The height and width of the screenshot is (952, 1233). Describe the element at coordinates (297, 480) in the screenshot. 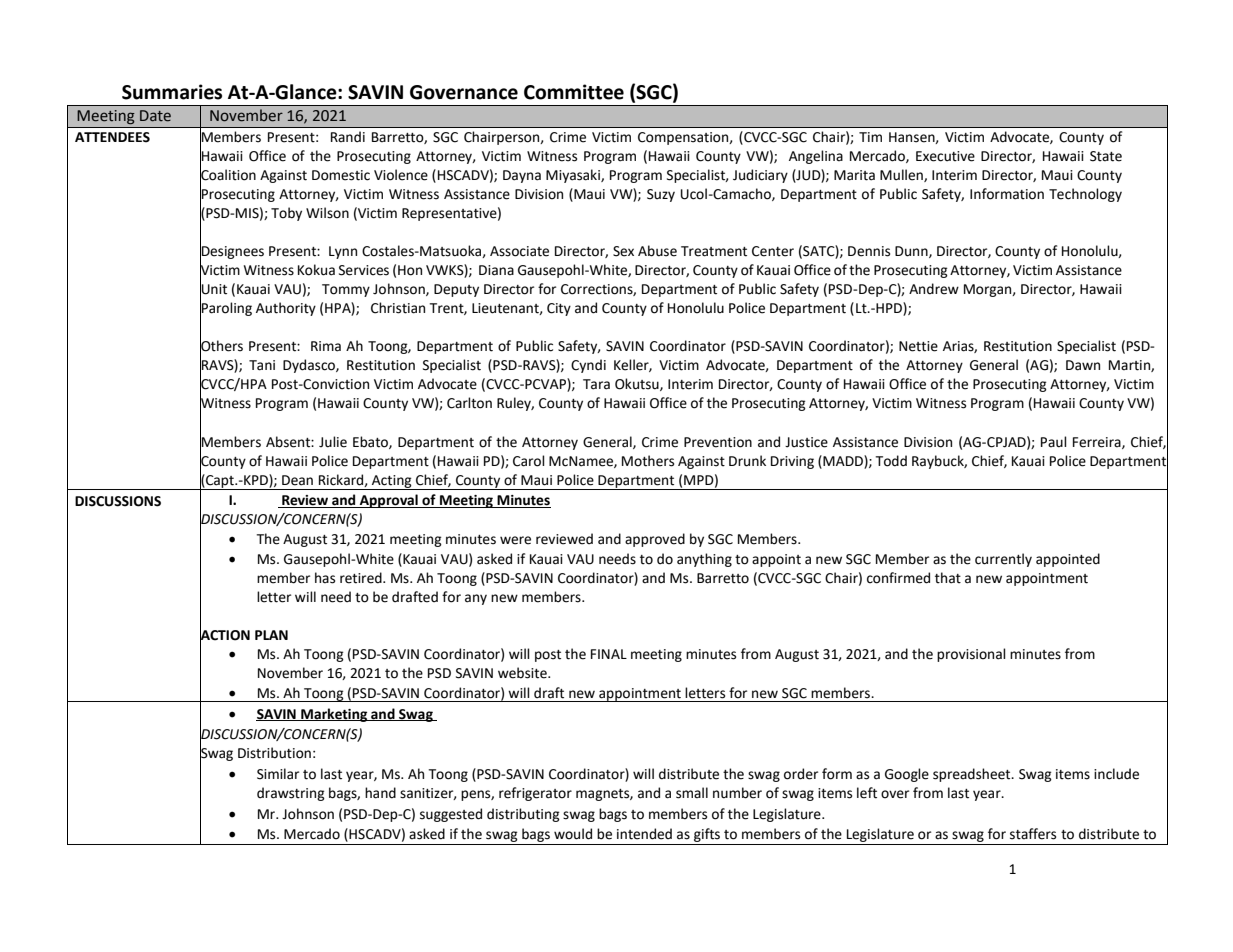

I see `Dean` at that location.
